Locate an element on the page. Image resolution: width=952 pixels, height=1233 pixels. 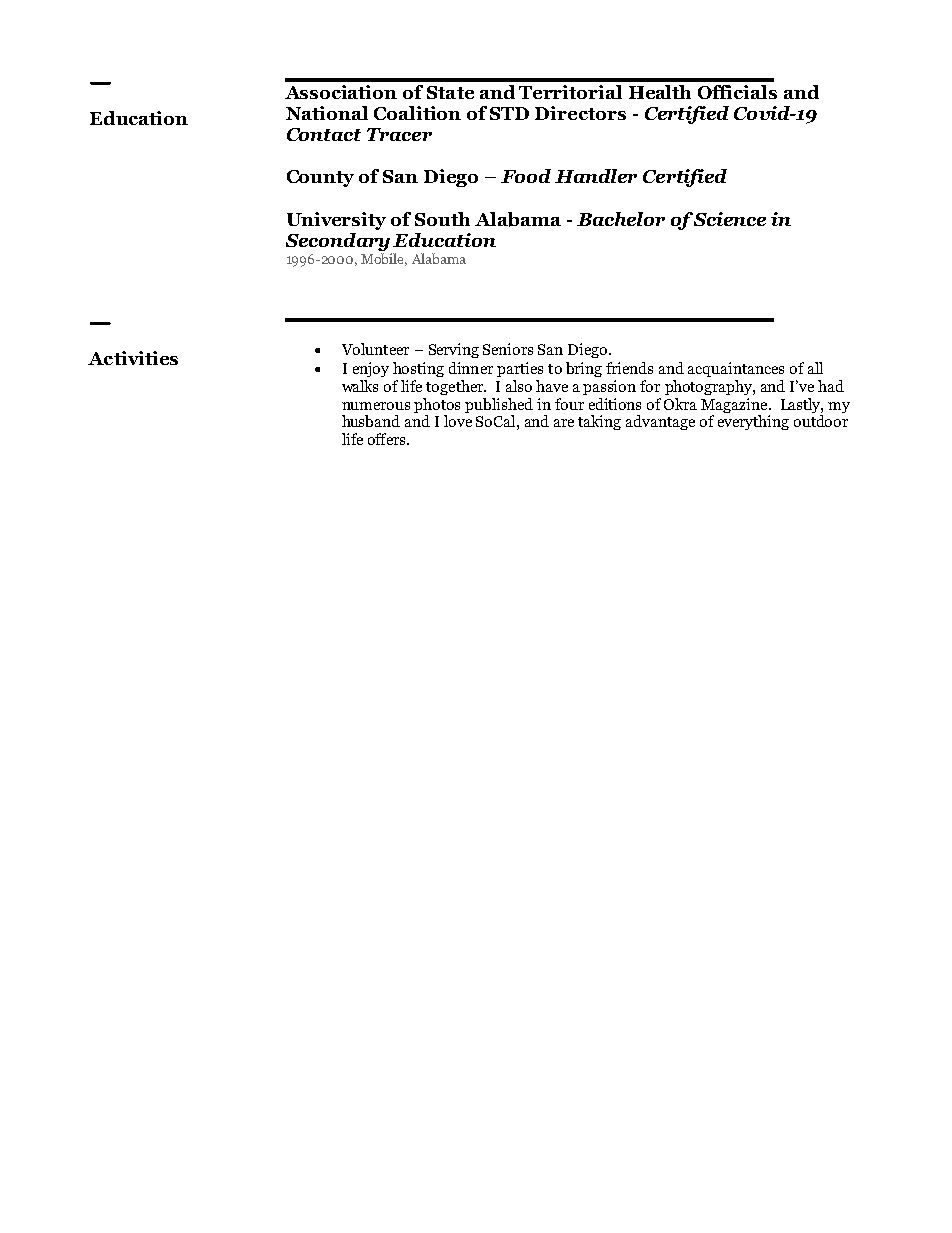
National is located at coordinates (327, 113).
